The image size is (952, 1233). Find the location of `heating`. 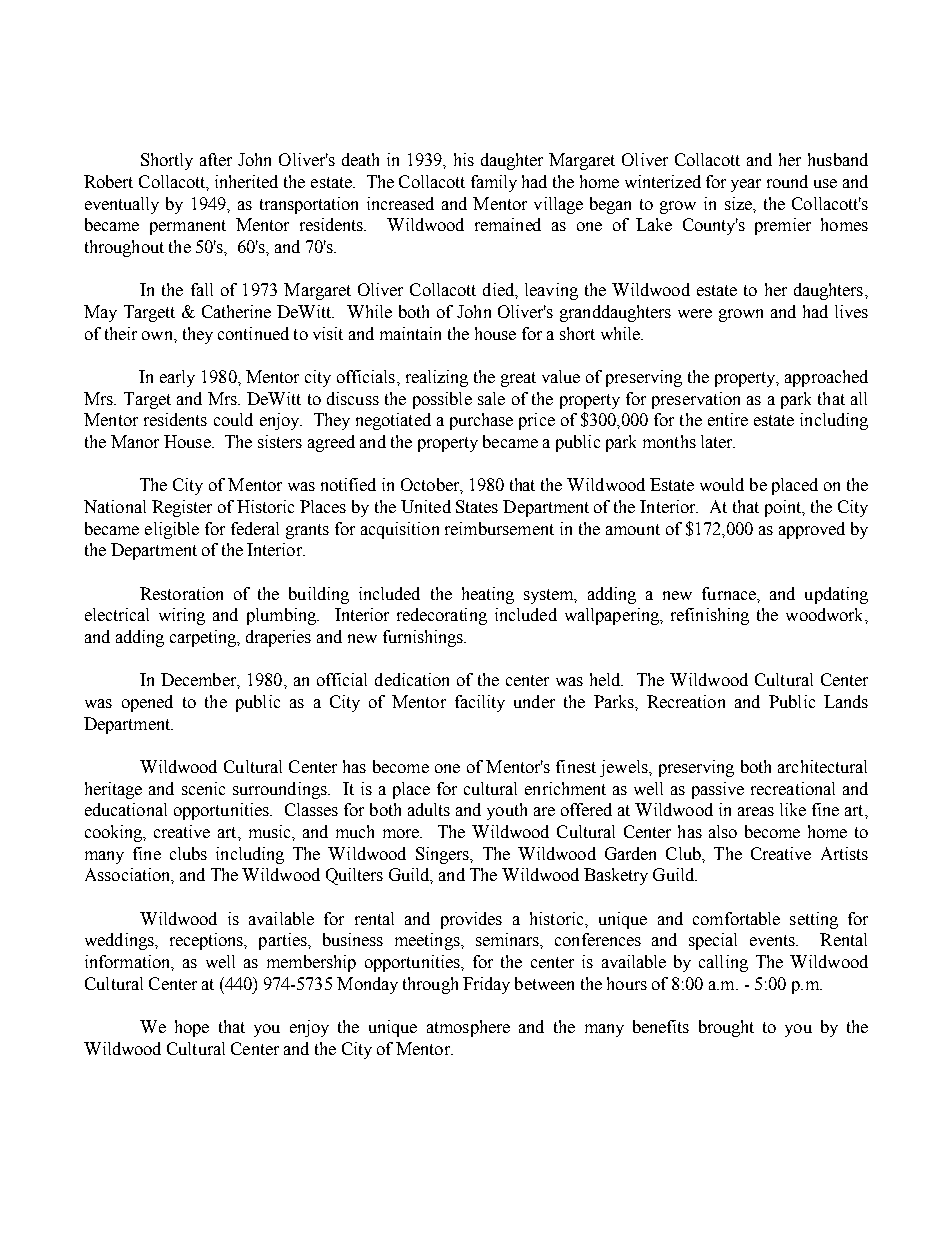

heating is located at coordinates (488, 595).
